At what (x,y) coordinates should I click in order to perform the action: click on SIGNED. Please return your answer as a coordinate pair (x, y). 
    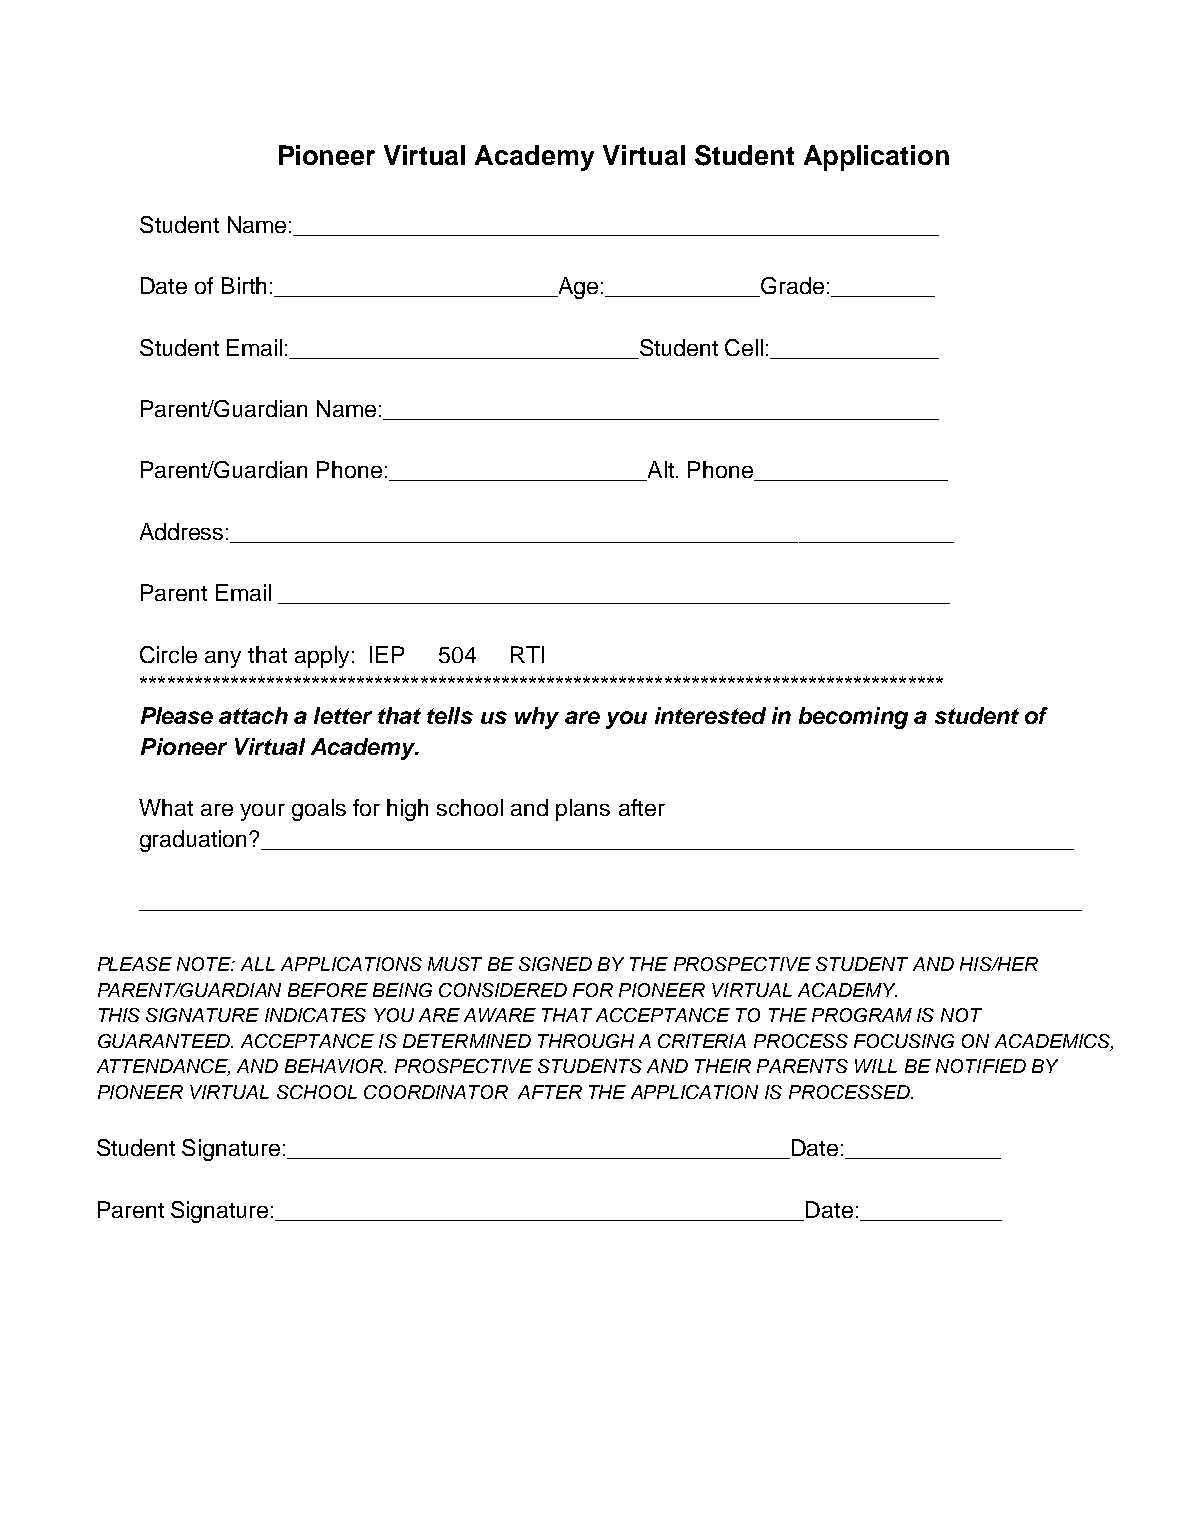
    Looking at the image, I should click on (555, 964).
